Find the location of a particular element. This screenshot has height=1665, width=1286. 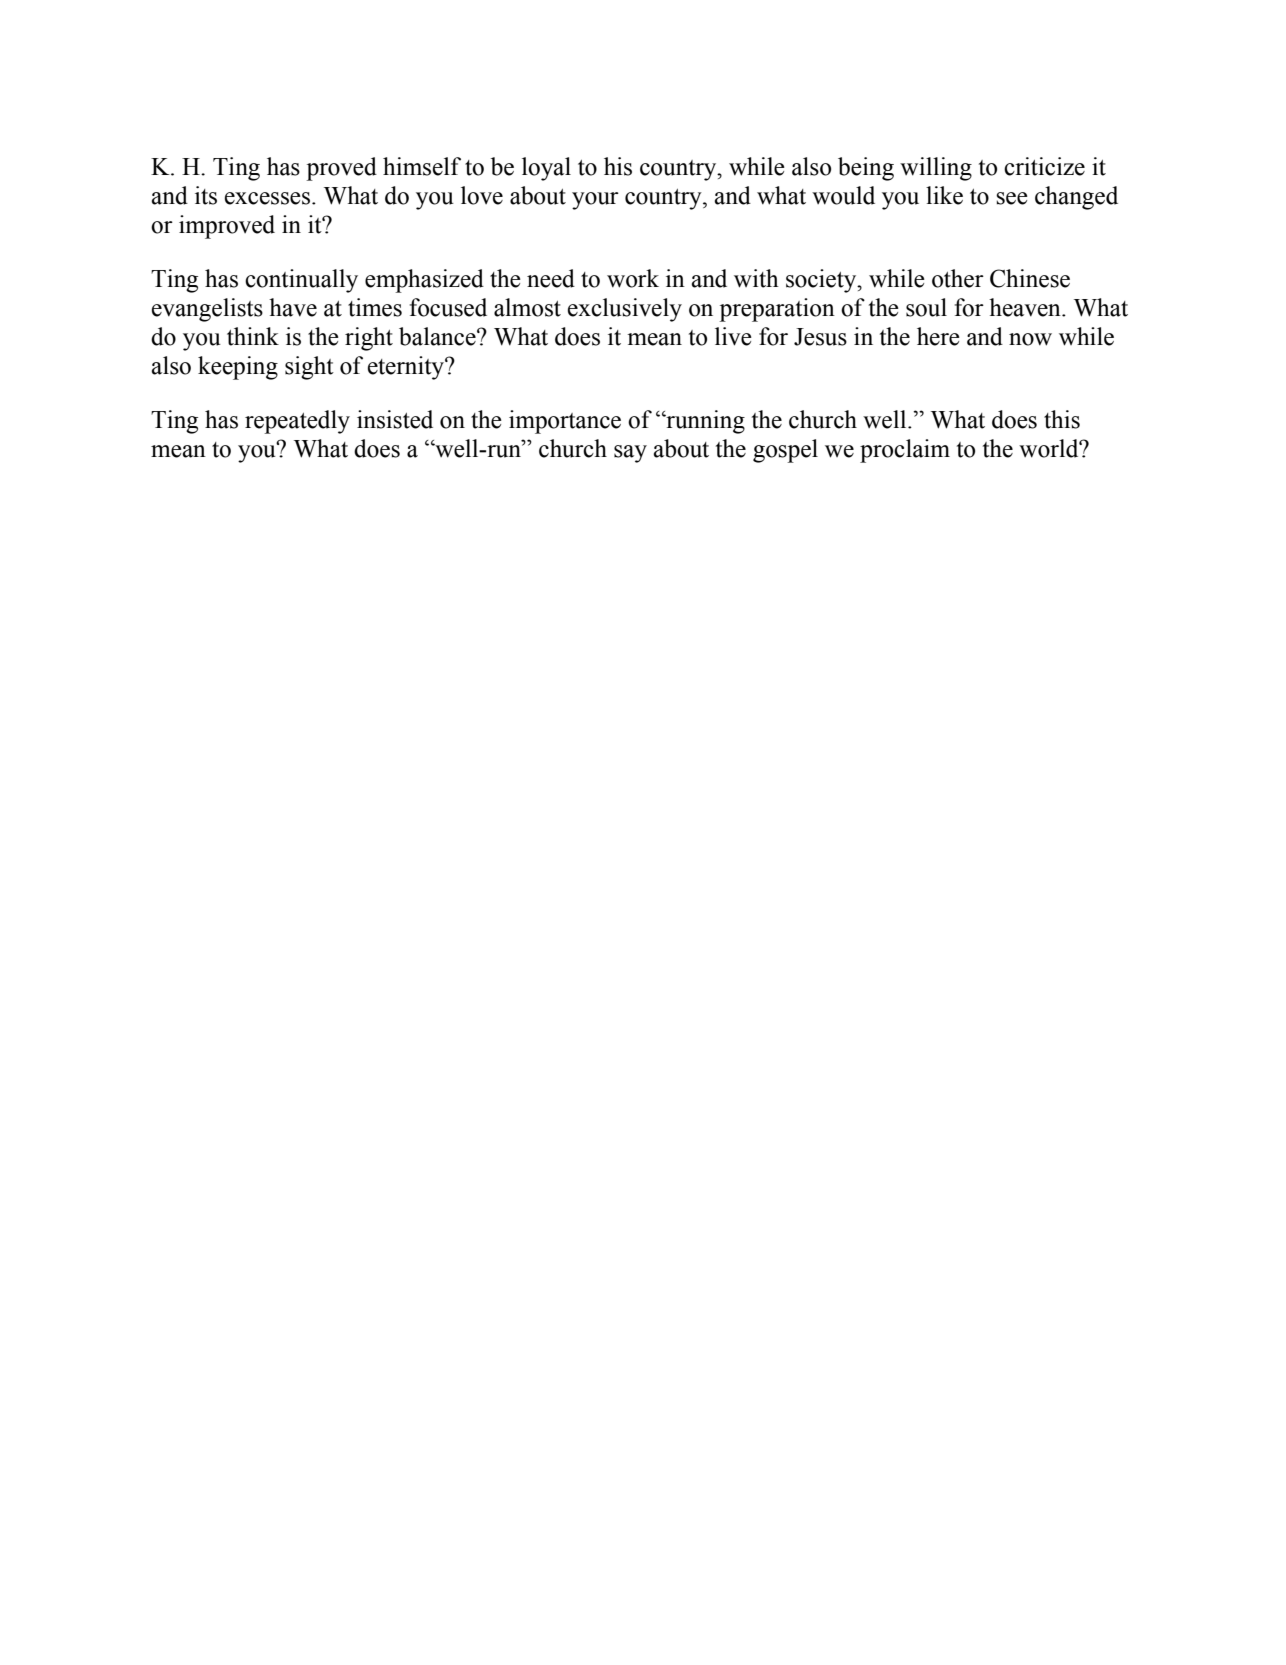

repeatedly is located at coordinates (297, 422).
